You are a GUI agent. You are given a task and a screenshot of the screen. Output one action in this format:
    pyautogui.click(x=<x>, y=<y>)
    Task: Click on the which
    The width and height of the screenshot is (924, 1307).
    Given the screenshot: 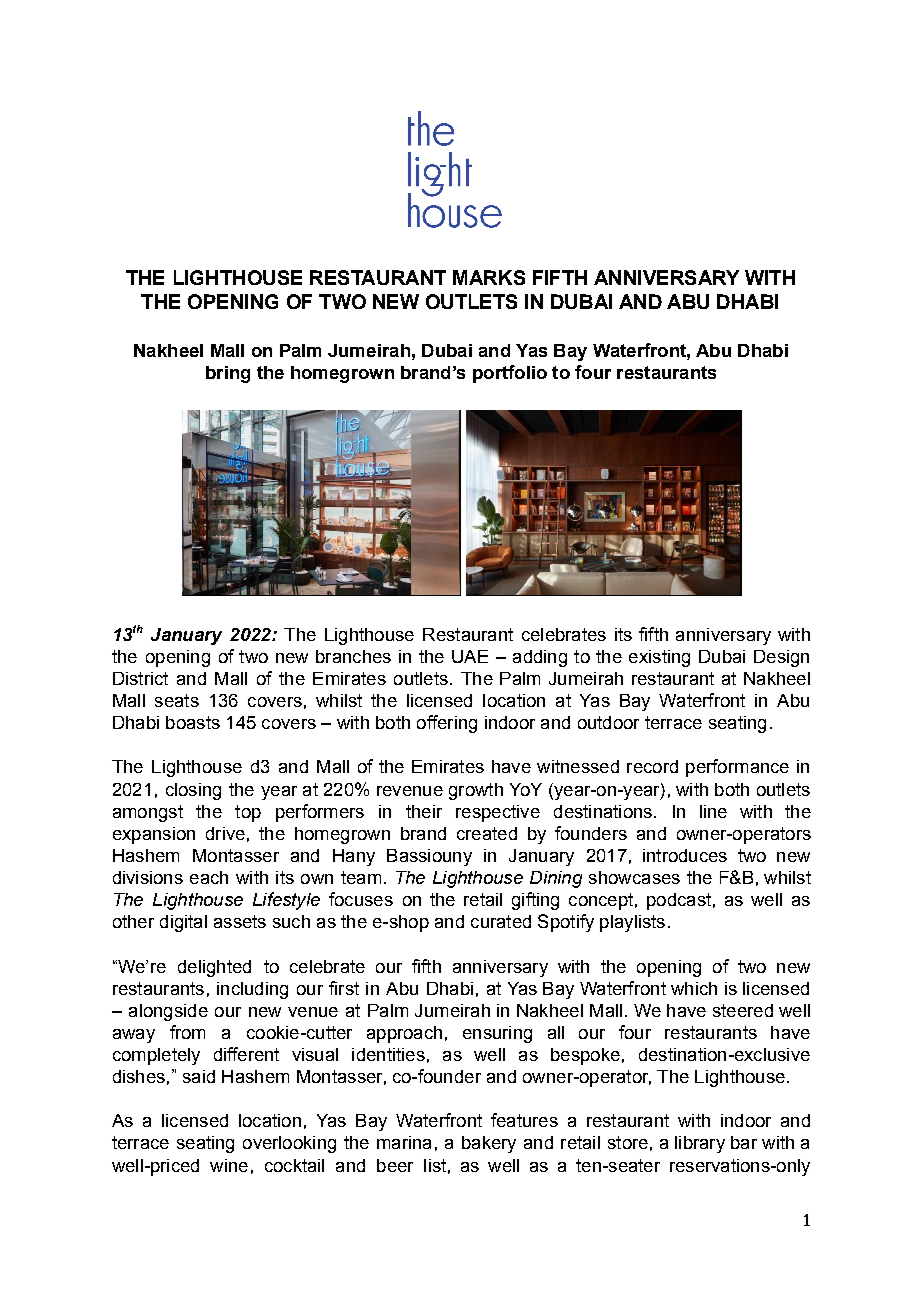 What is the action you would take?
    pyautogui.click(x=694, y=988)
